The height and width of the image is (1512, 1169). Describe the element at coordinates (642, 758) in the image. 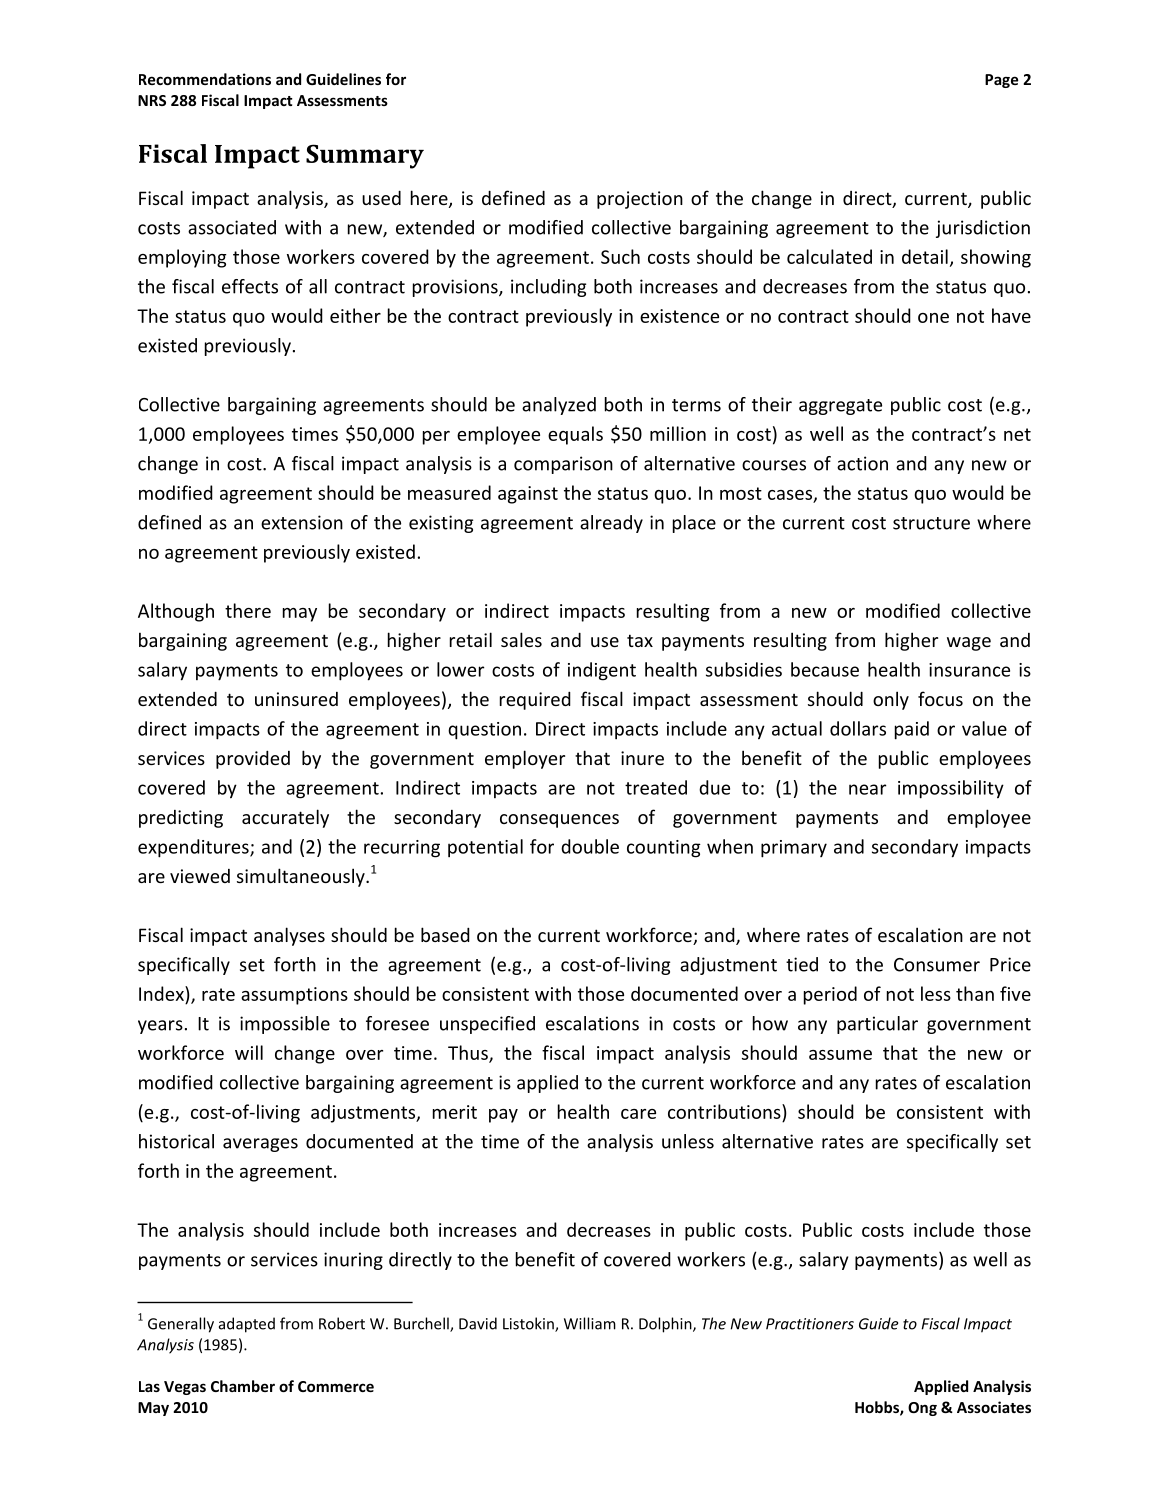

I see `inure` at that location.
